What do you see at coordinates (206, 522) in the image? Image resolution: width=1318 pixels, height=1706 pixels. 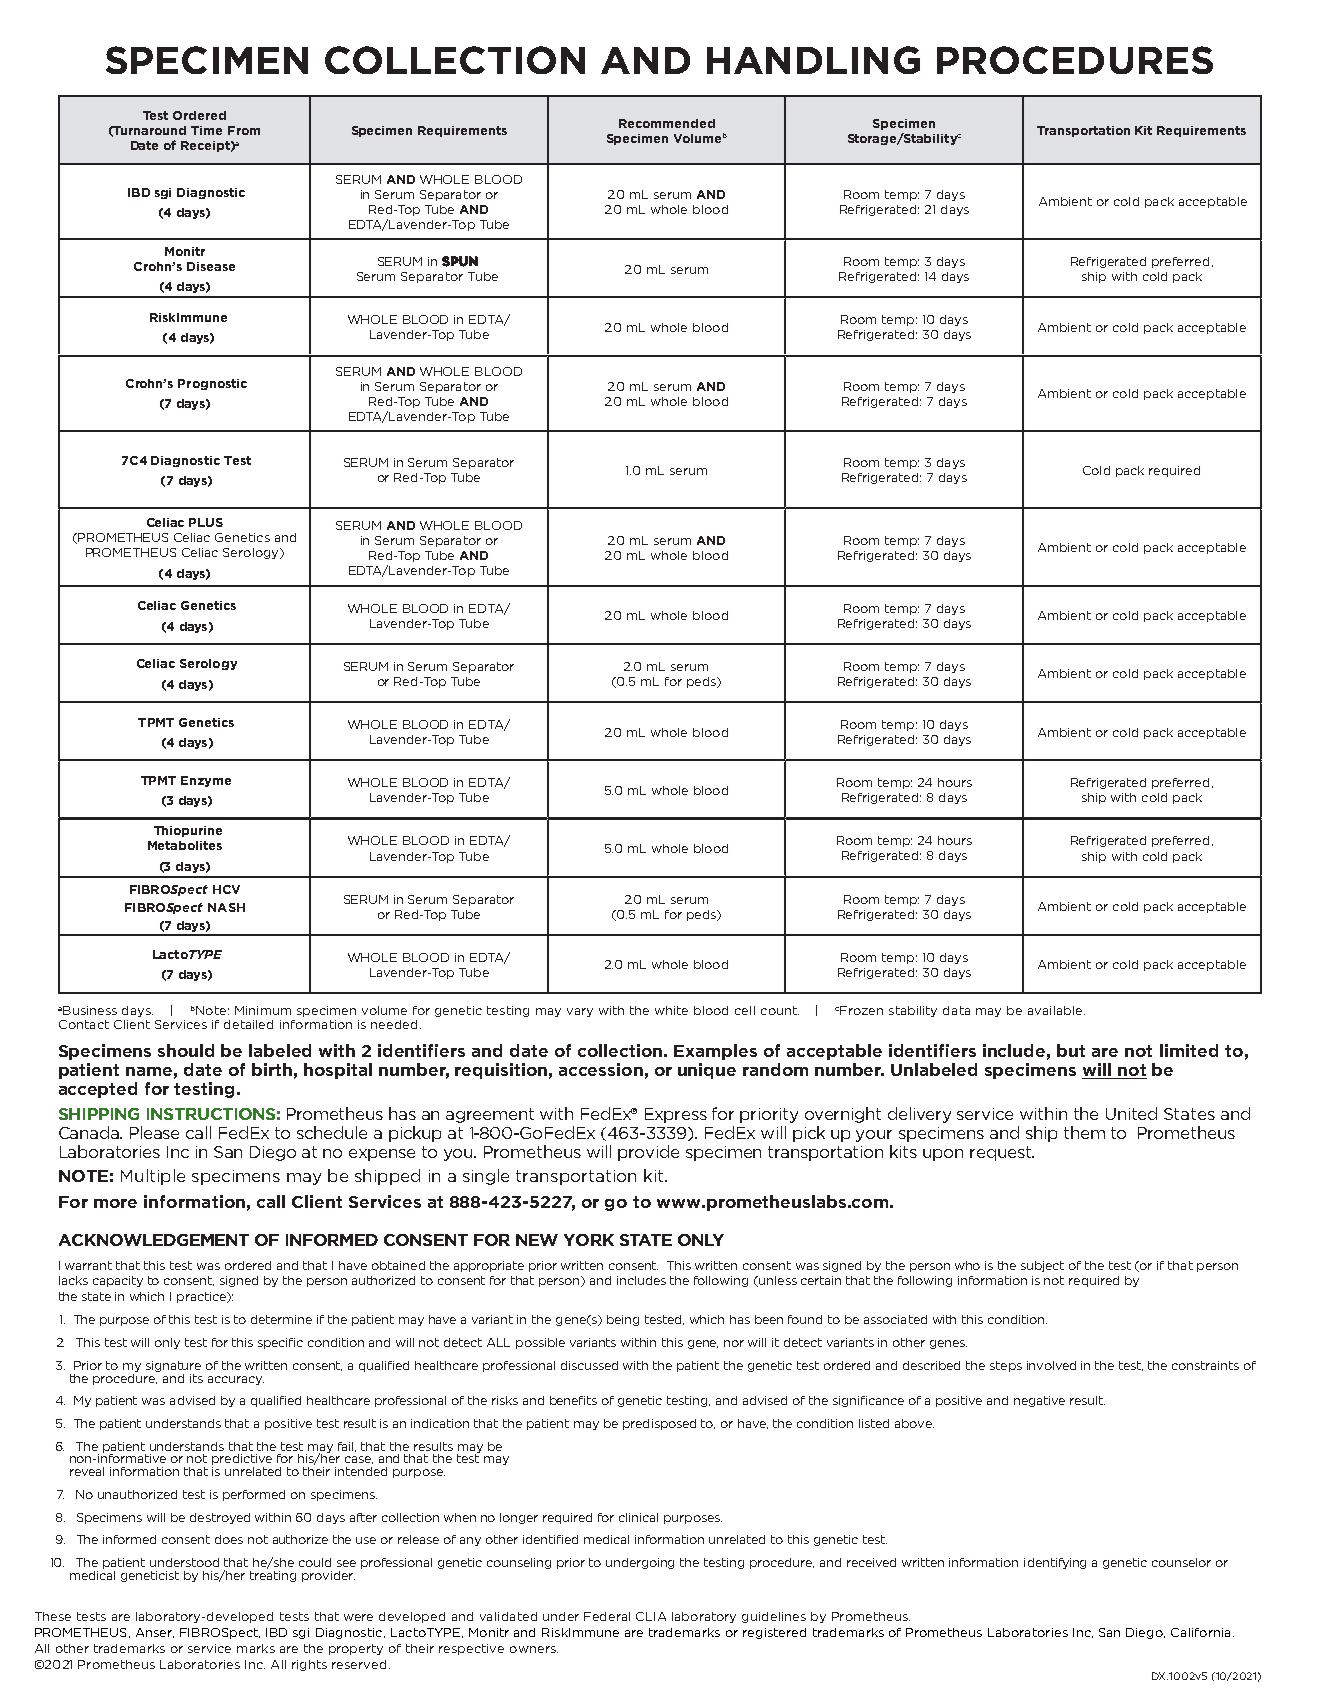 I see `PLUS` at bounding box center [206, 522].
